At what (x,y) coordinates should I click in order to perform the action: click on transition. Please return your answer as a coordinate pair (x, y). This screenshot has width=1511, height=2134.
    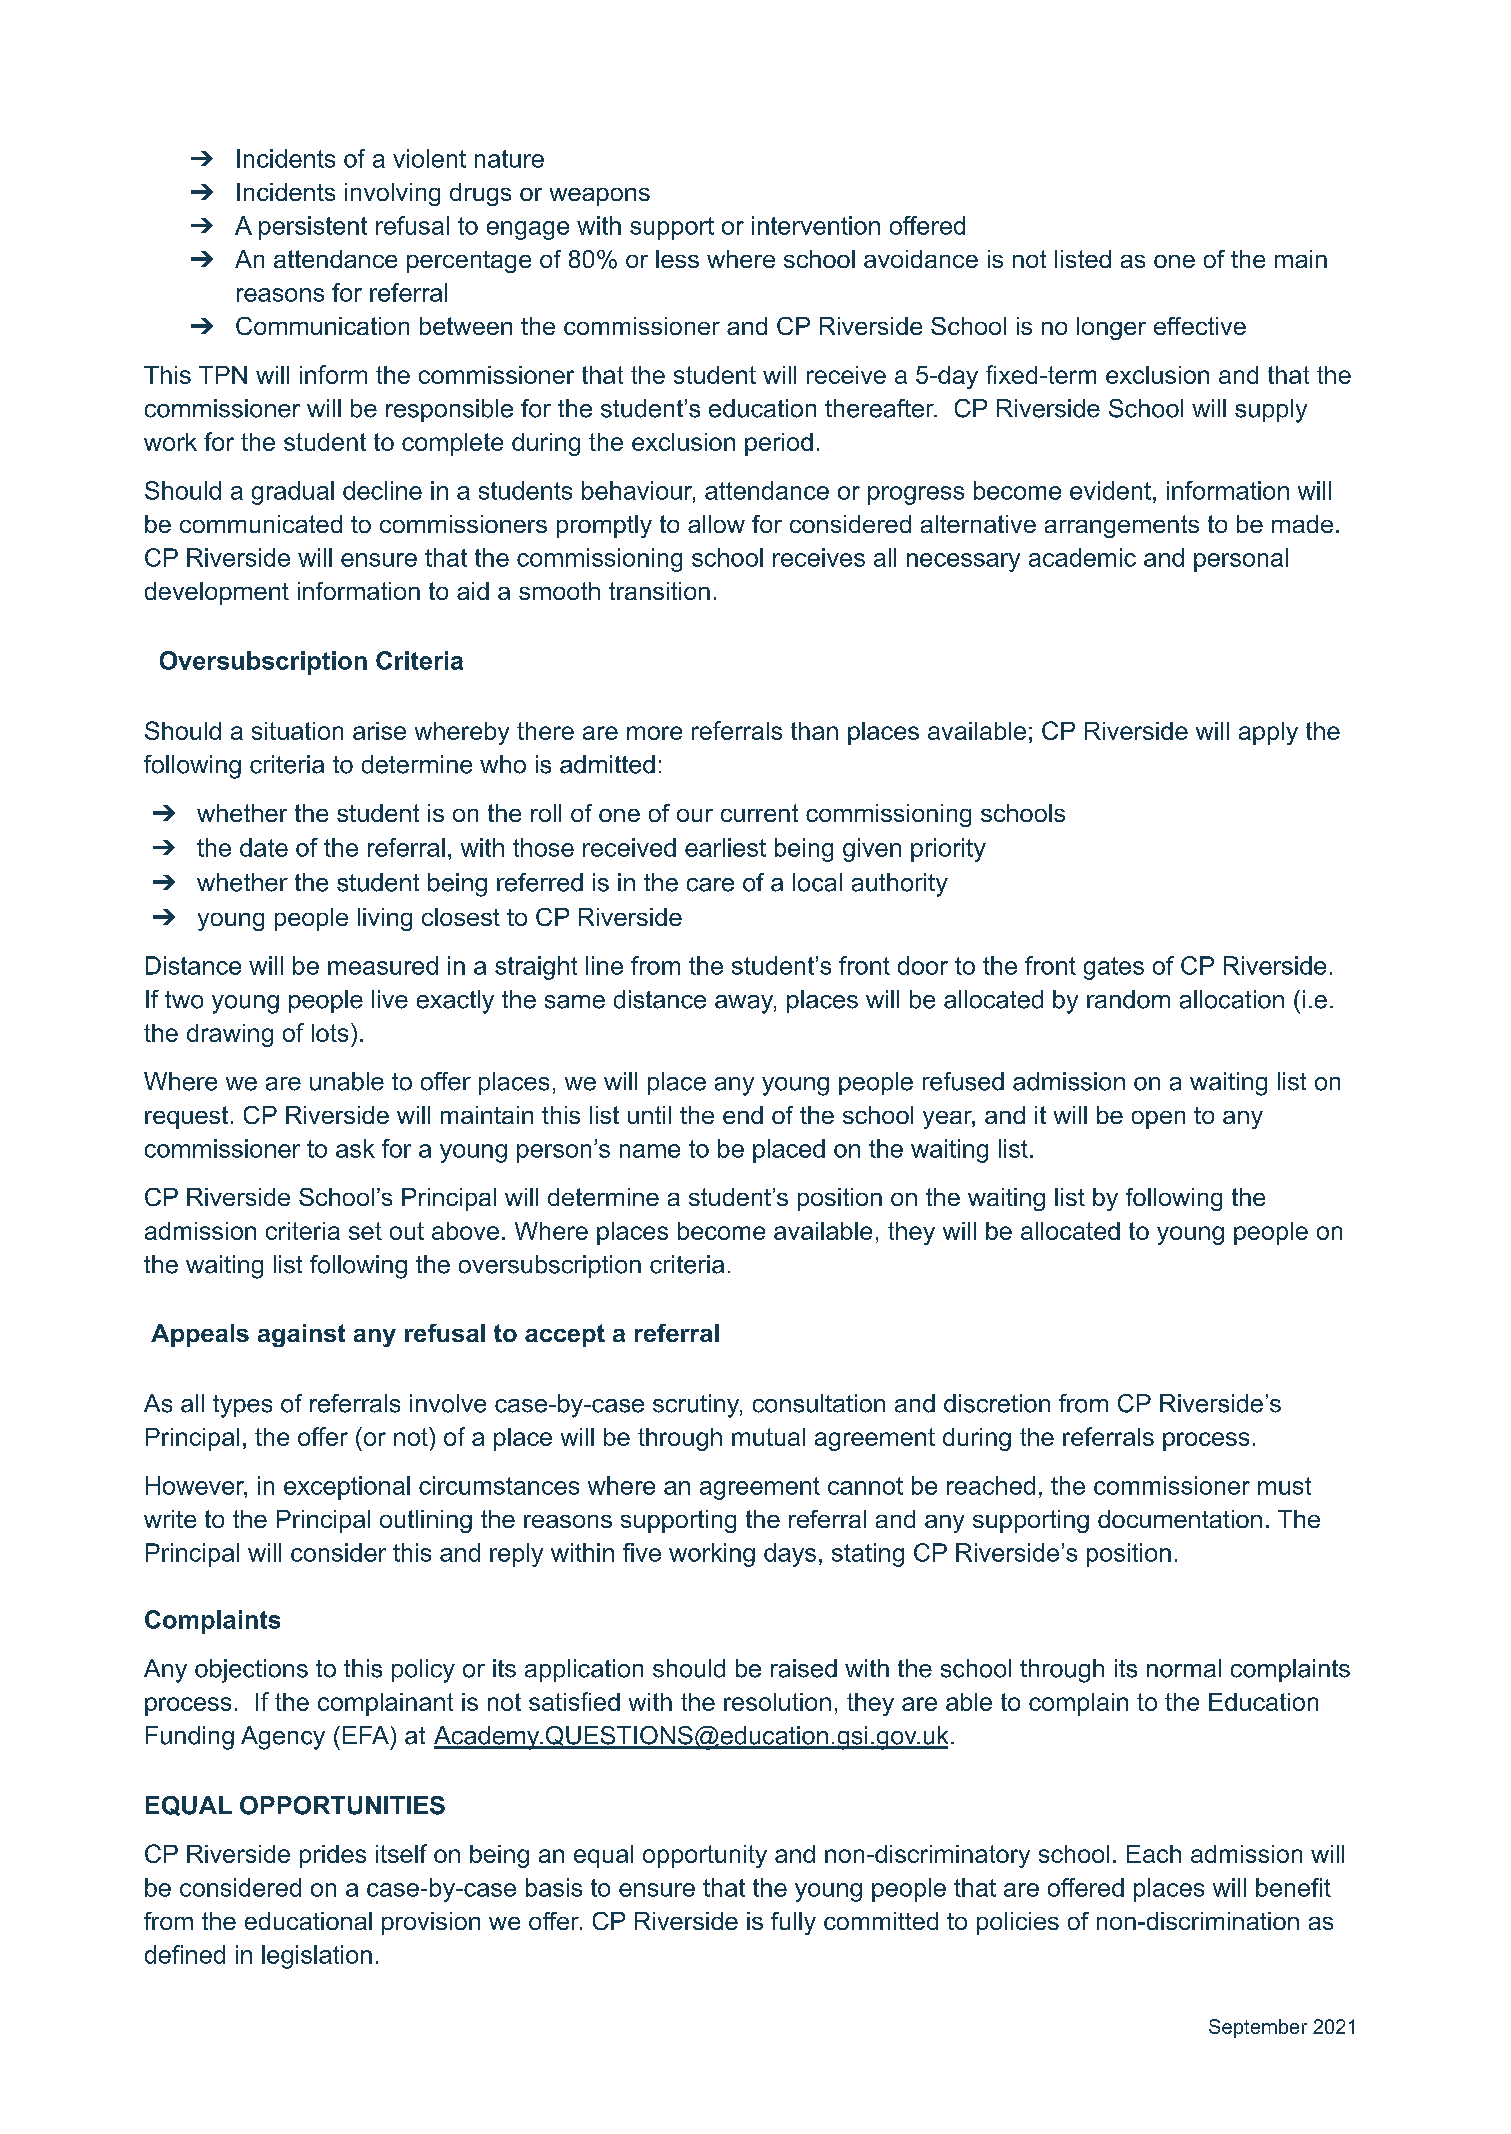
    Looking at the image, I should click on (659, 591).
